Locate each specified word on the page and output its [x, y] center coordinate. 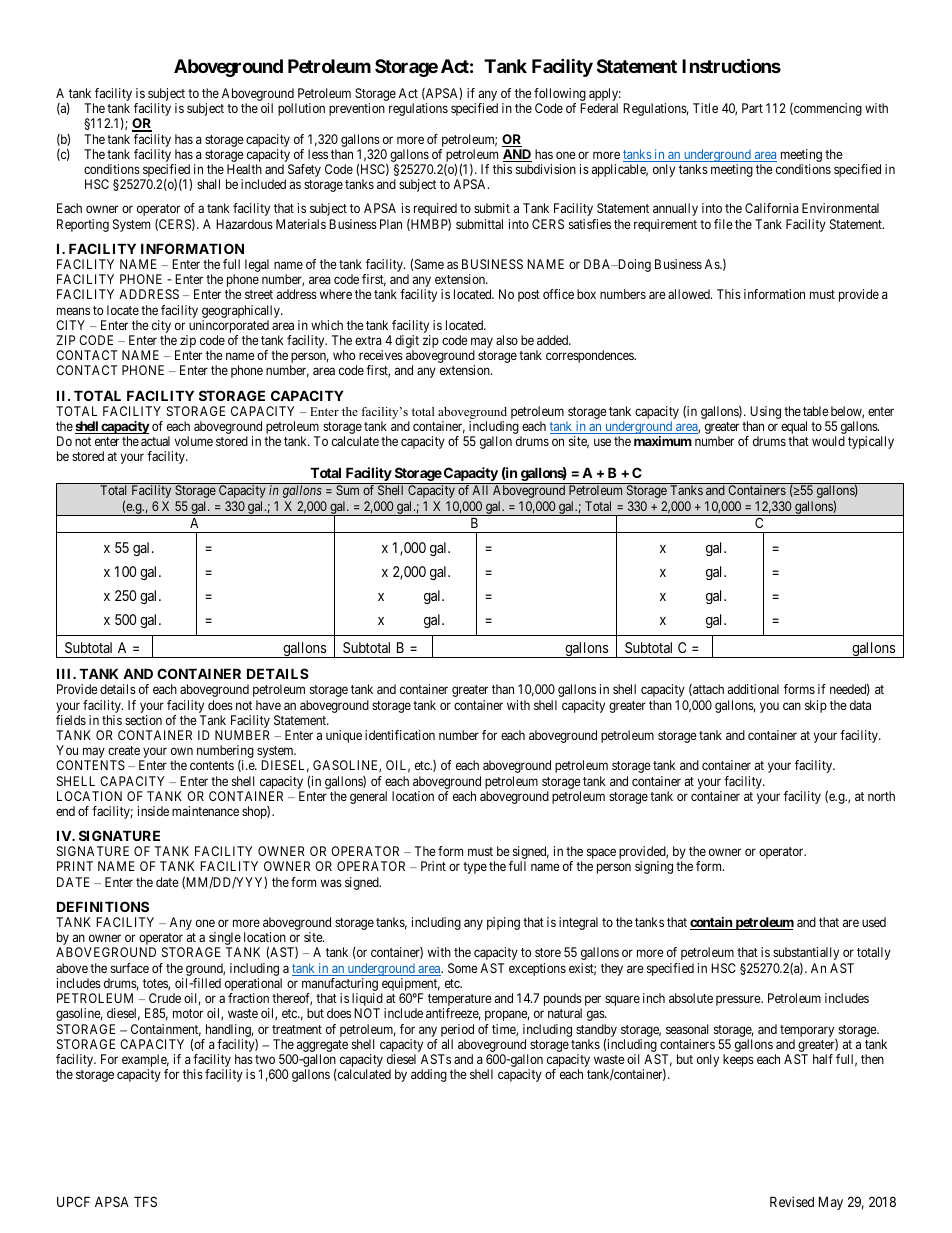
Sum [347, 490]
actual [155, 441]
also [507, 340]
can [792, 706]
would [828, 441]
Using [765, 412]
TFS [145, 1201]
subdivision [546, 169]
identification [400, 735]
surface [130, 968]
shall [208, 184]
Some [463, 968]
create [124, 750]
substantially [806, 955]
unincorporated [228, 328]
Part [752, 108]
